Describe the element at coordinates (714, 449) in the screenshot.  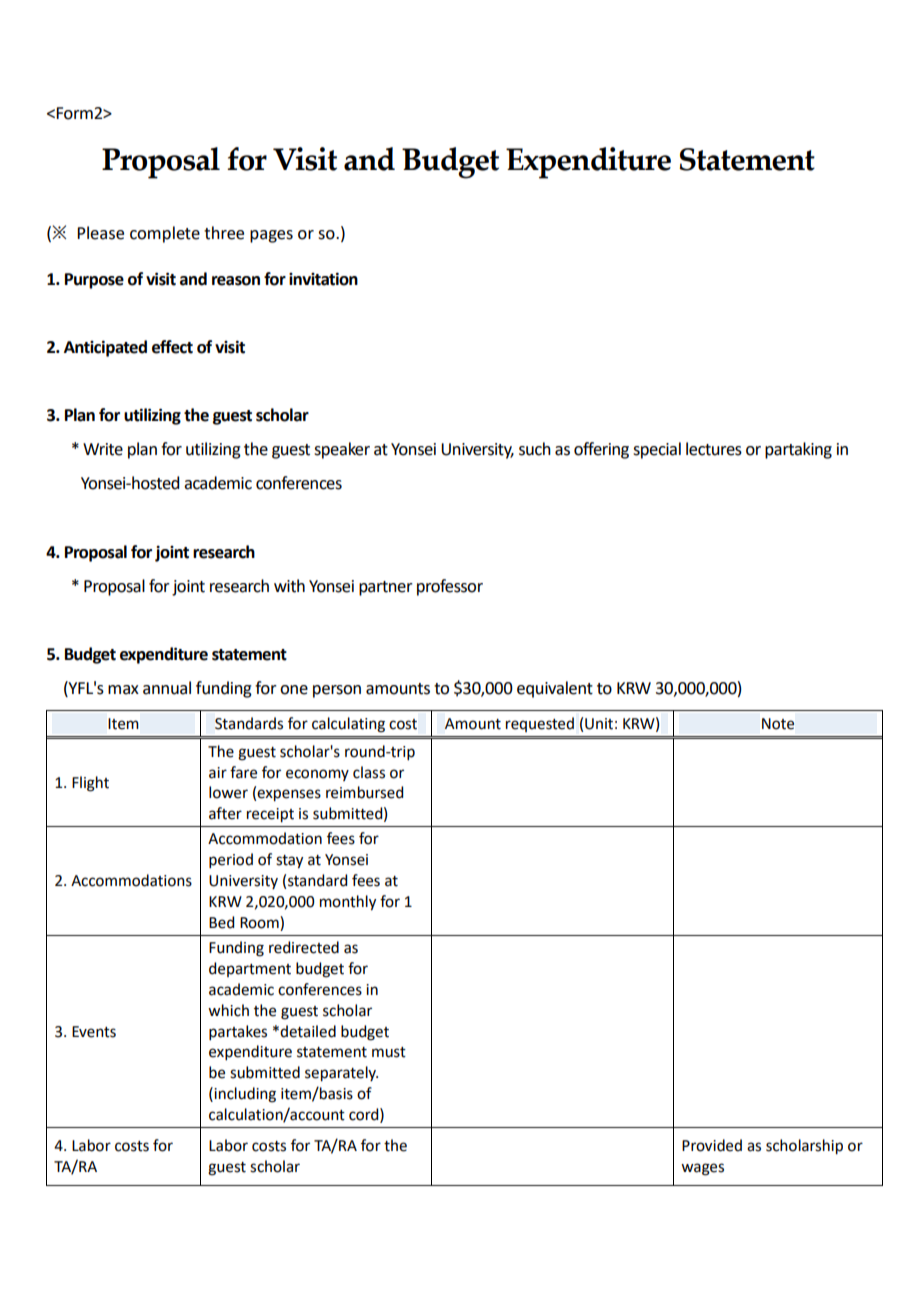
I see `lectures` at that location.
